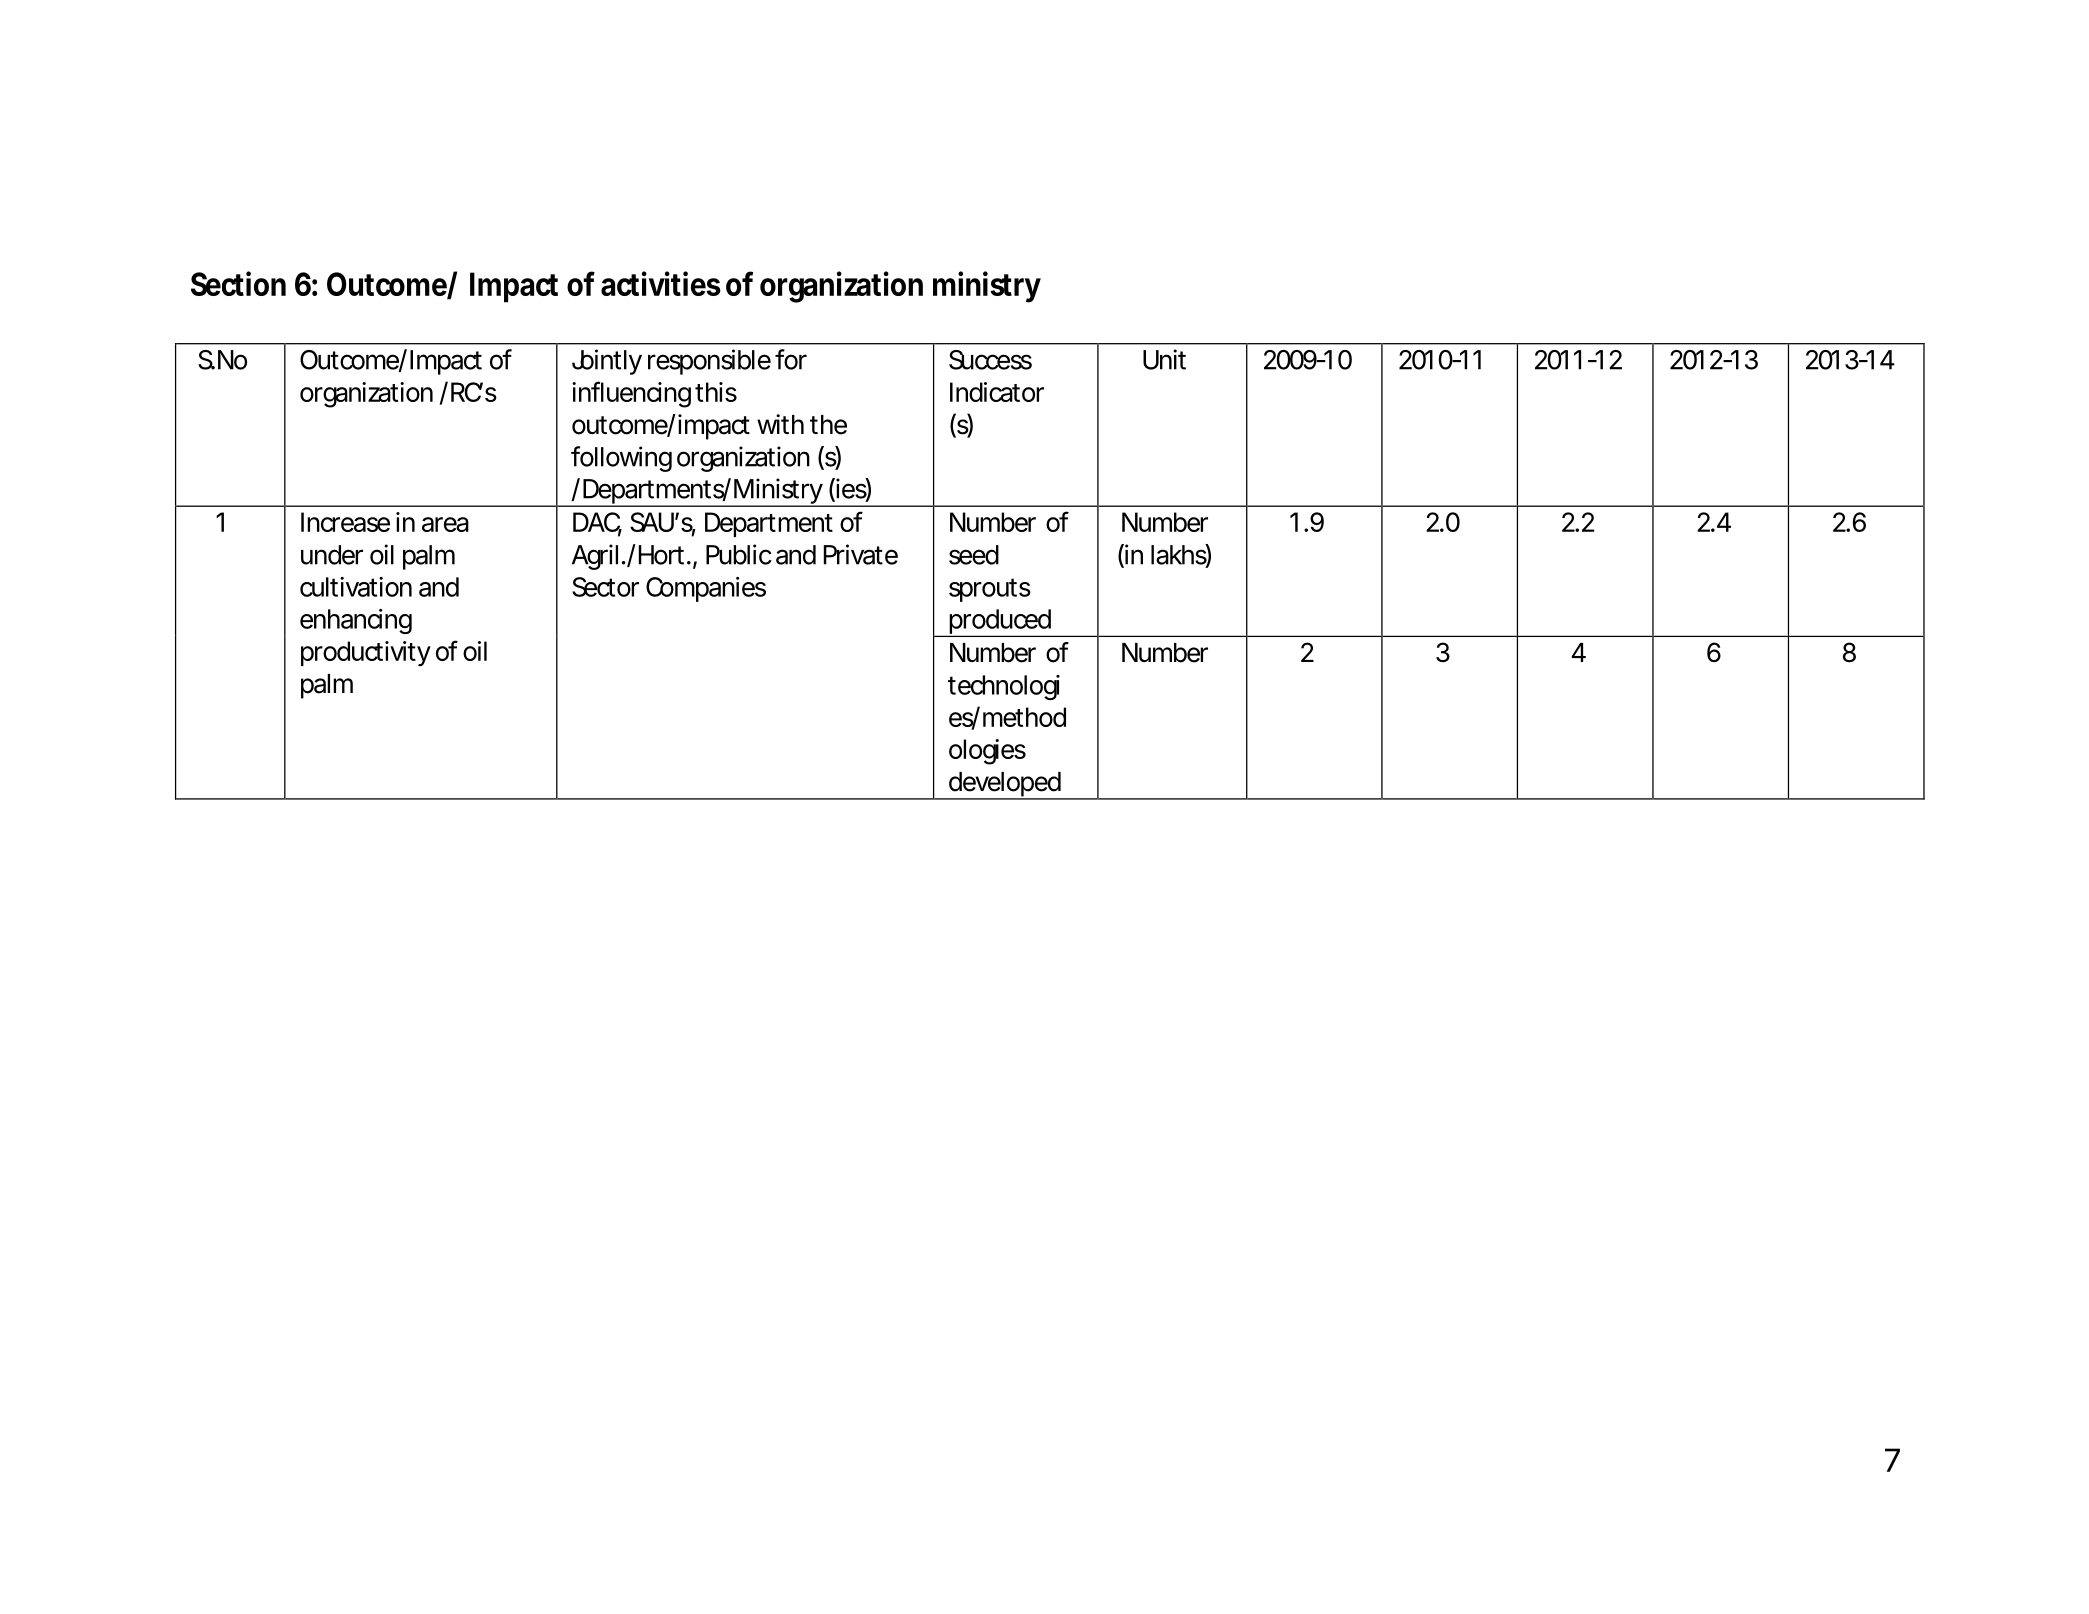  Describe the element at coordinates (706, 589) in the screenshot. I see `Companies` at that location.
